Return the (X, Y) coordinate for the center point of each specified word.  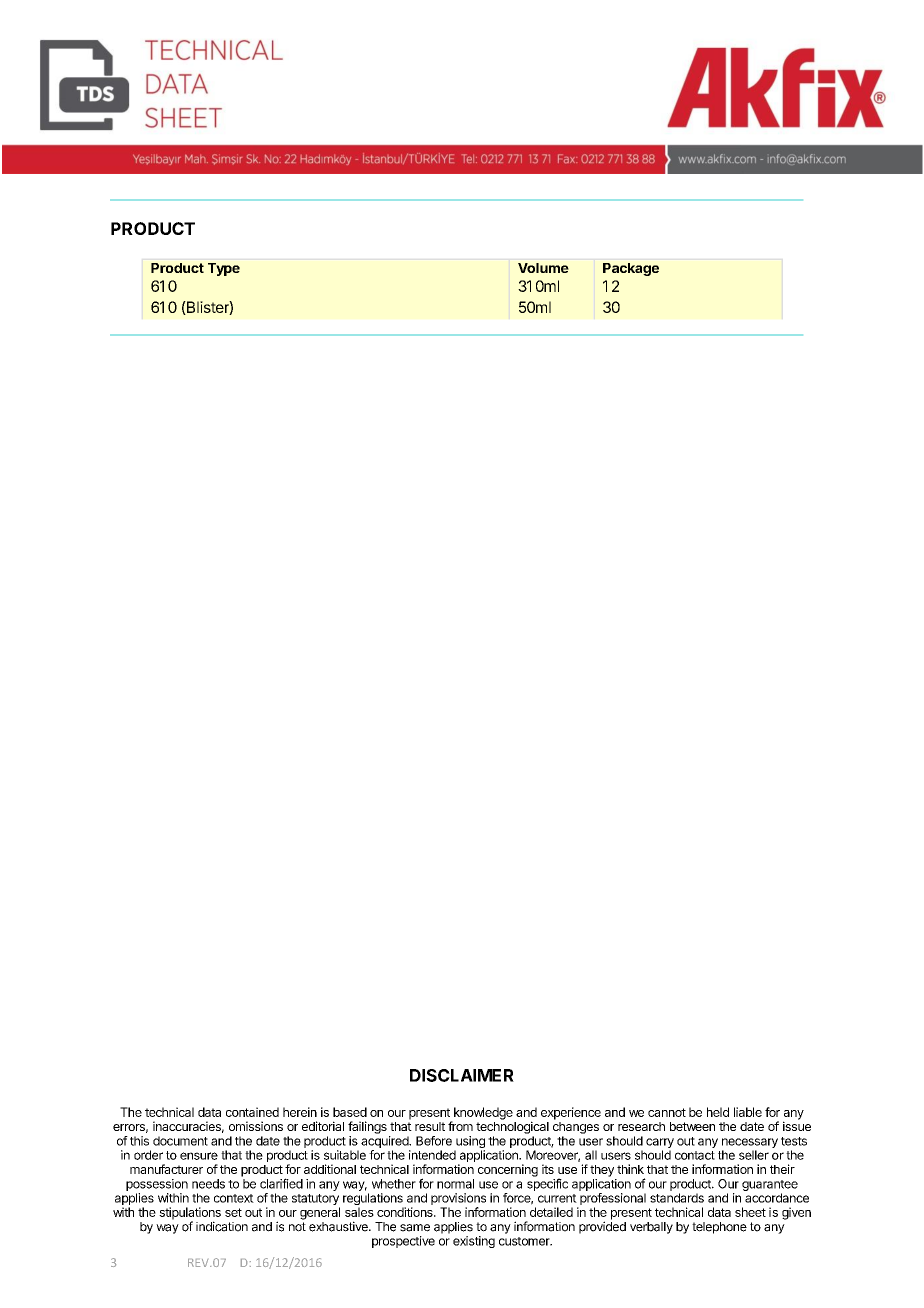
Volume (543, 268)
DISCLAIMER (462, 1075)
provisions (458, 1199)
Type (224, 269)
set (233, 1212)
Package (631, 269)
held (718, 1112)
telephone (719, 1228)
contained (252, 1112)
